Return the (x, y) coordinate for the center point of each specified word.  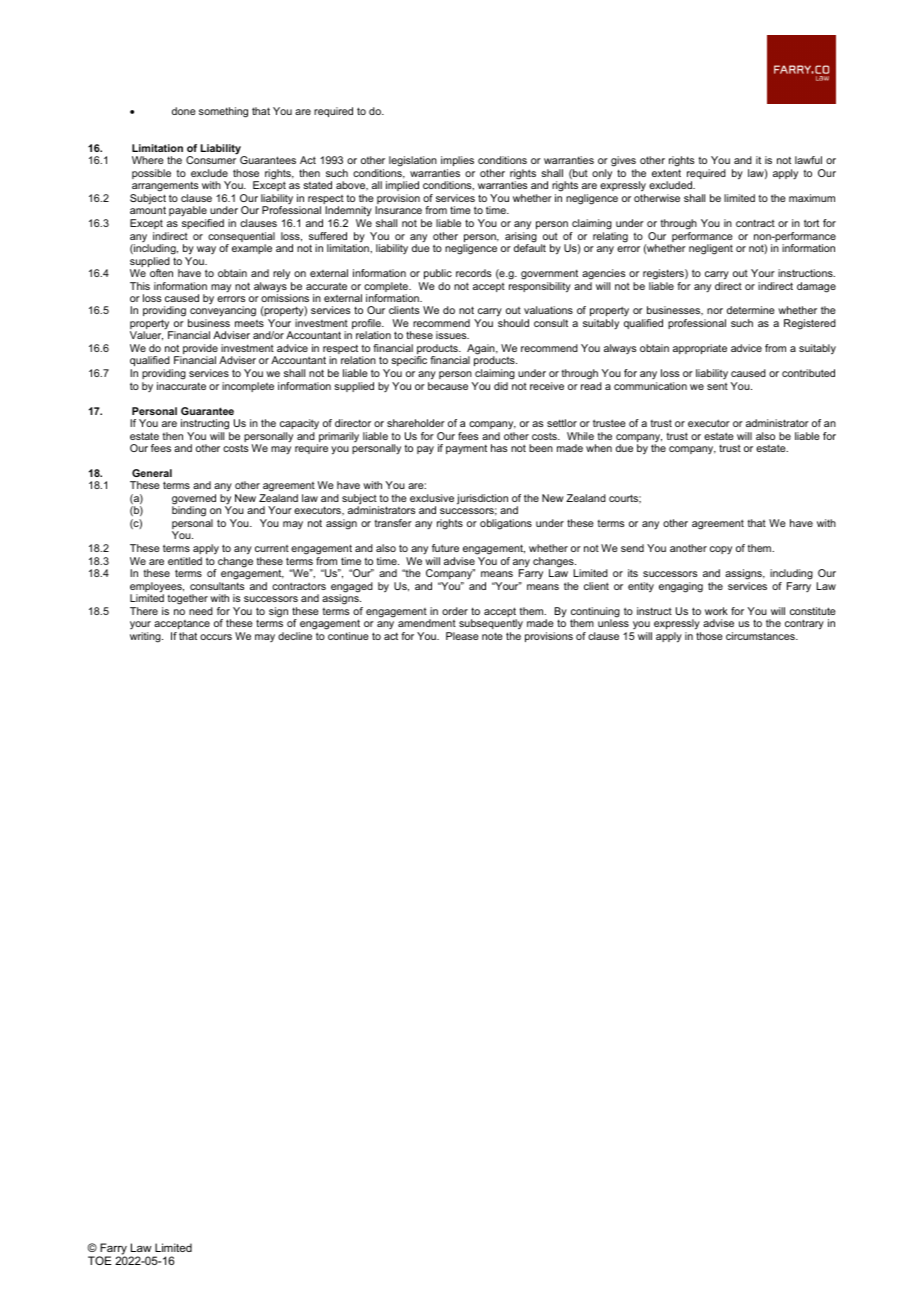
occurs (216, 637)
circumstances (761, 636)
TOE (100, 1260)
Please (462, 636)
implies (457, 163)
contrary (804, 624)
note (492, 636)
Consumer (211, 160)
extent (666, 173)
